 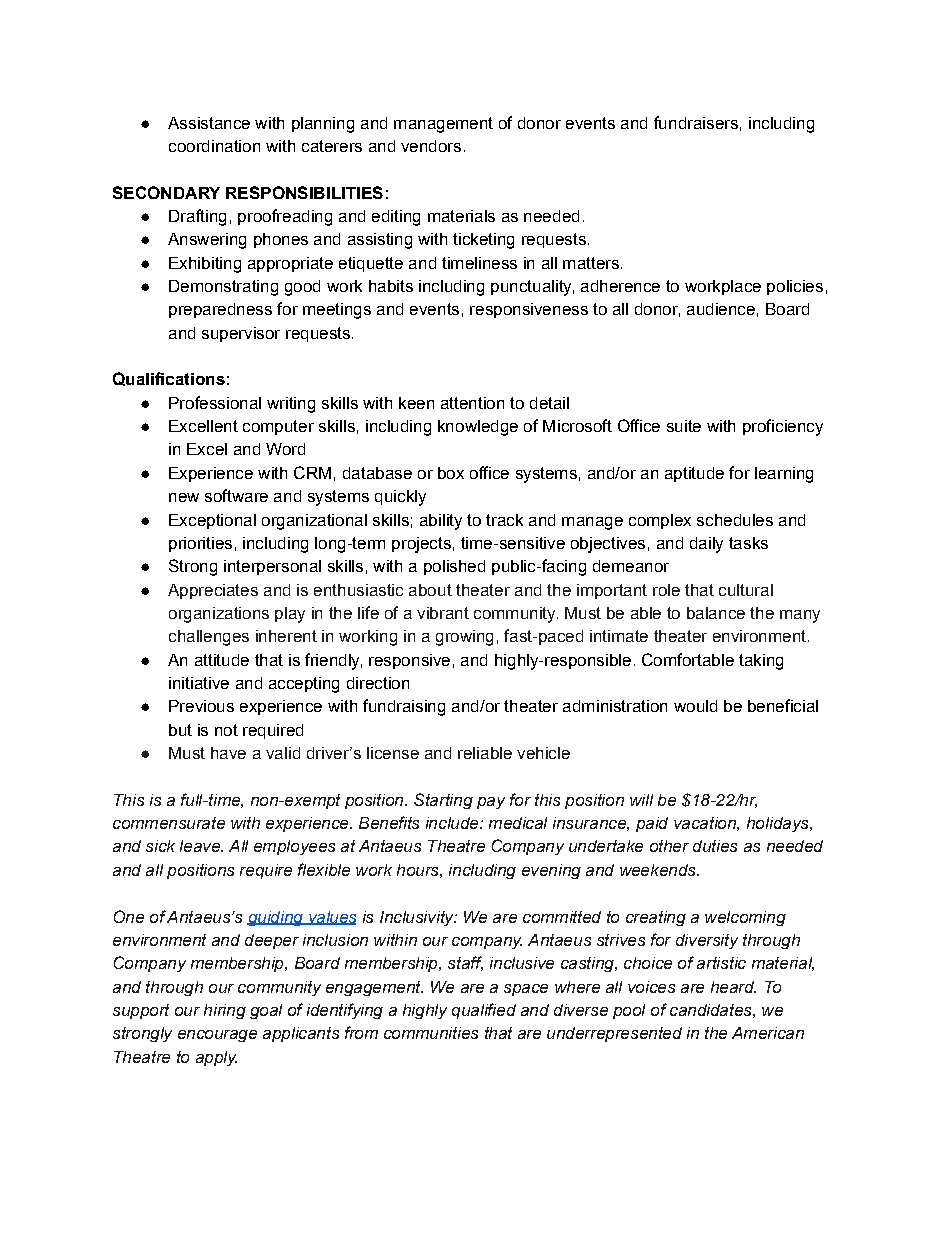 I want to click on encourage, so click(x=217, y=1036).
